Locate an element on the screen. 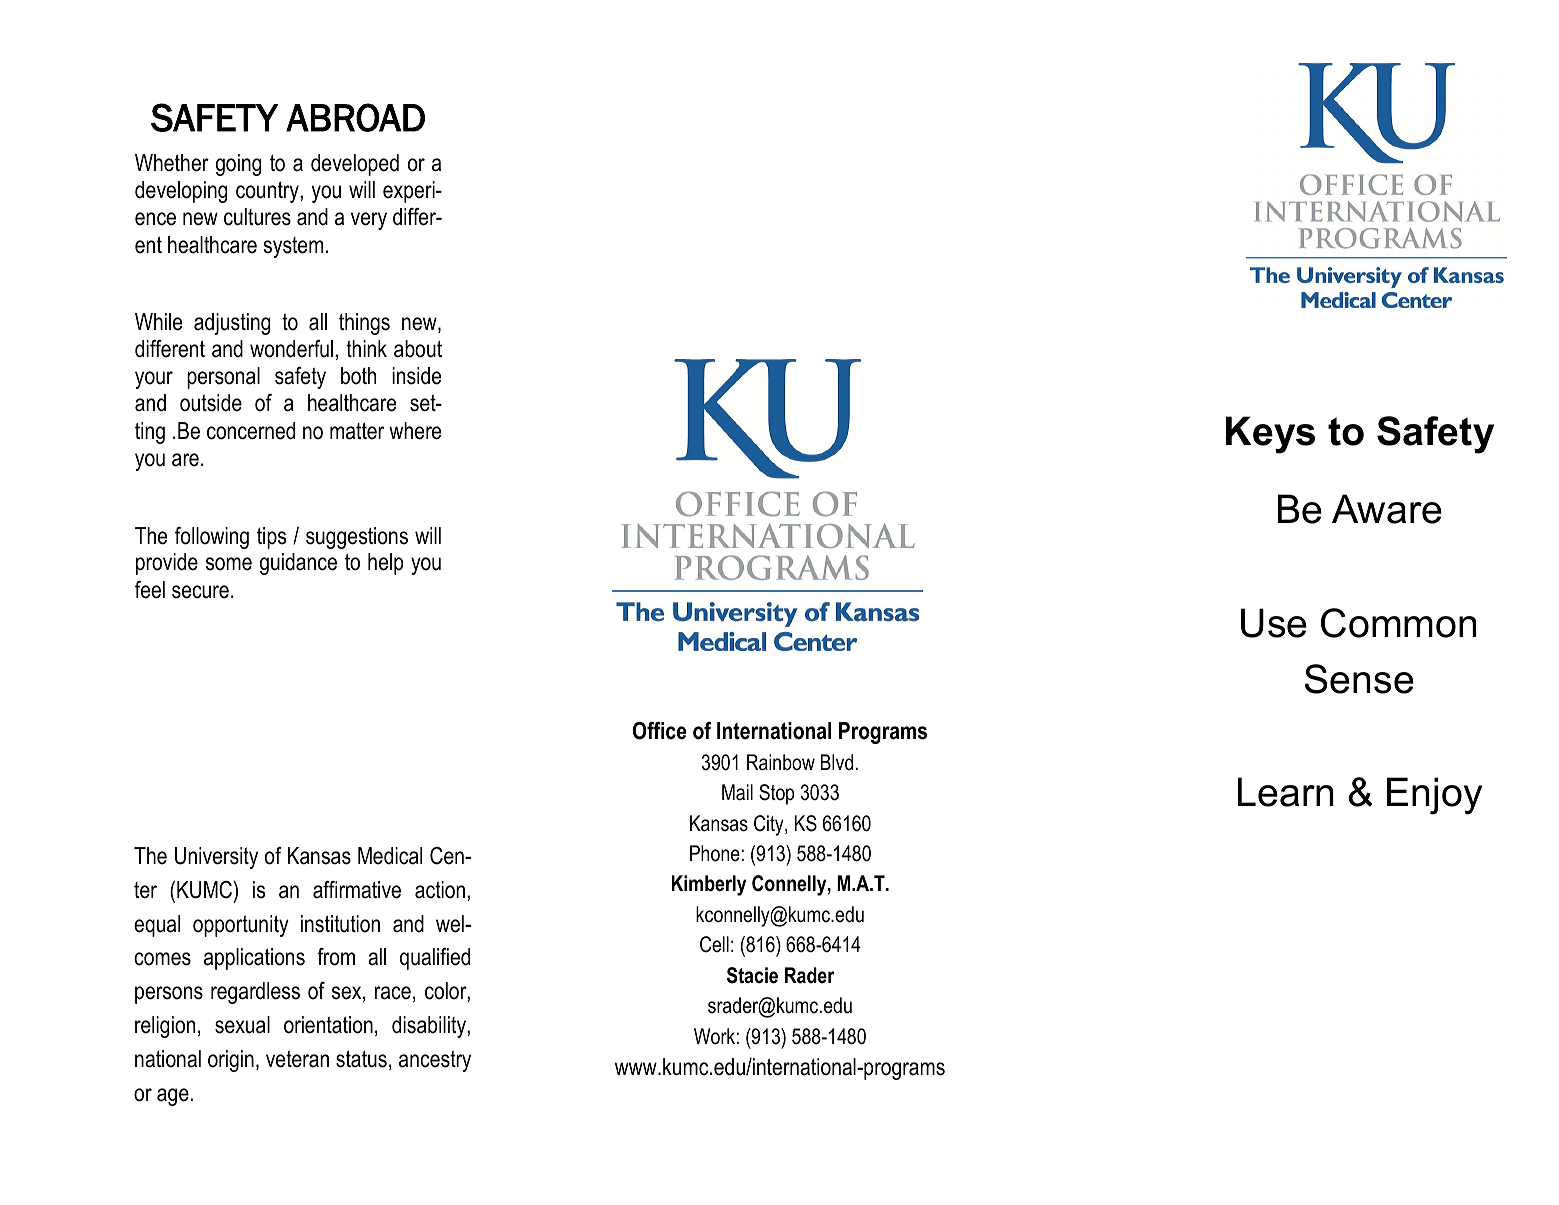 Image resolution: width=1559 pixels, height=1205 pixels. inside is located at coordinates (416, 376).
